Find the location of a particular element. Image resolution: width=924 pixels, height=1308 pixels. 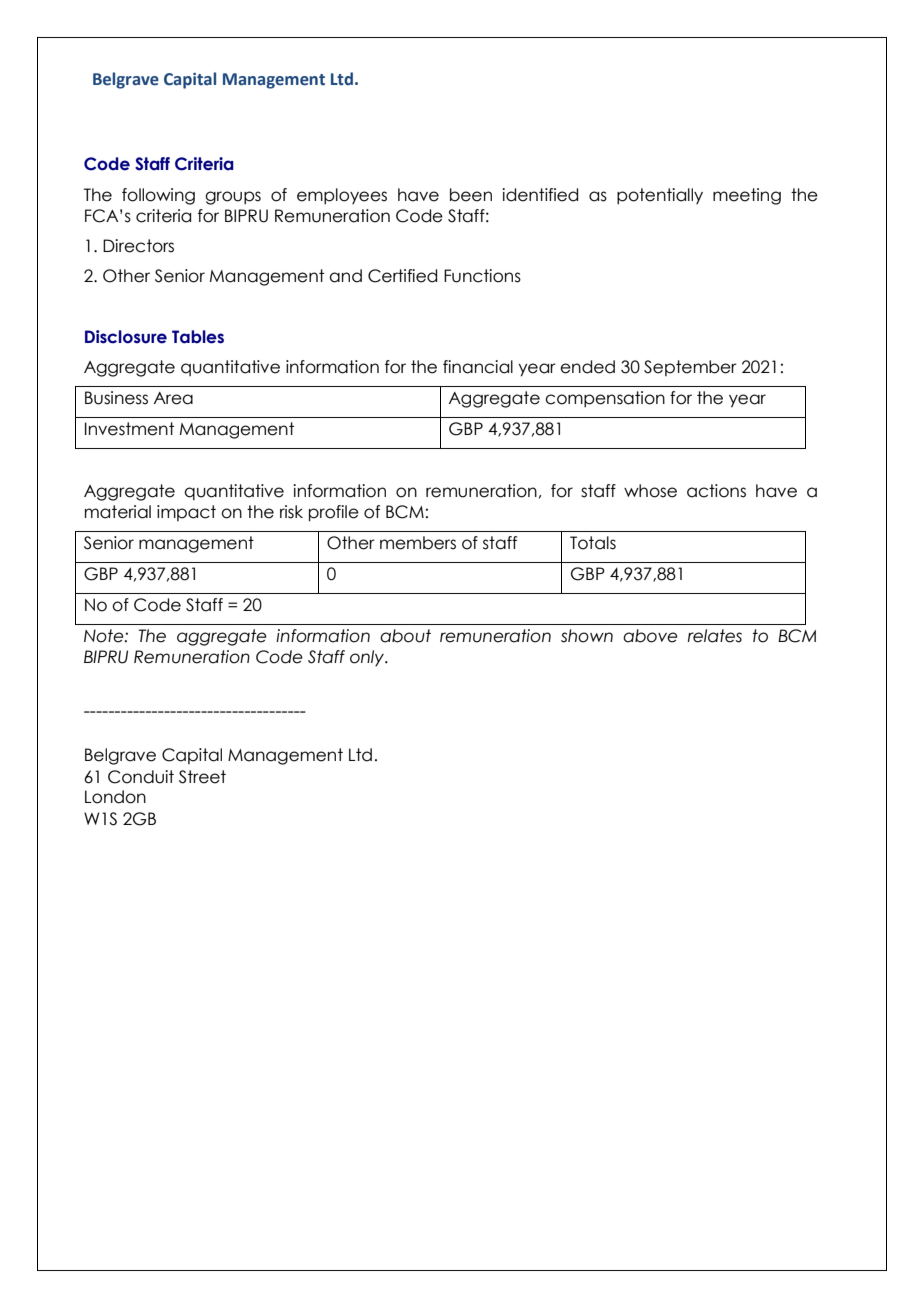

only is located at coordinates (368, 658).
